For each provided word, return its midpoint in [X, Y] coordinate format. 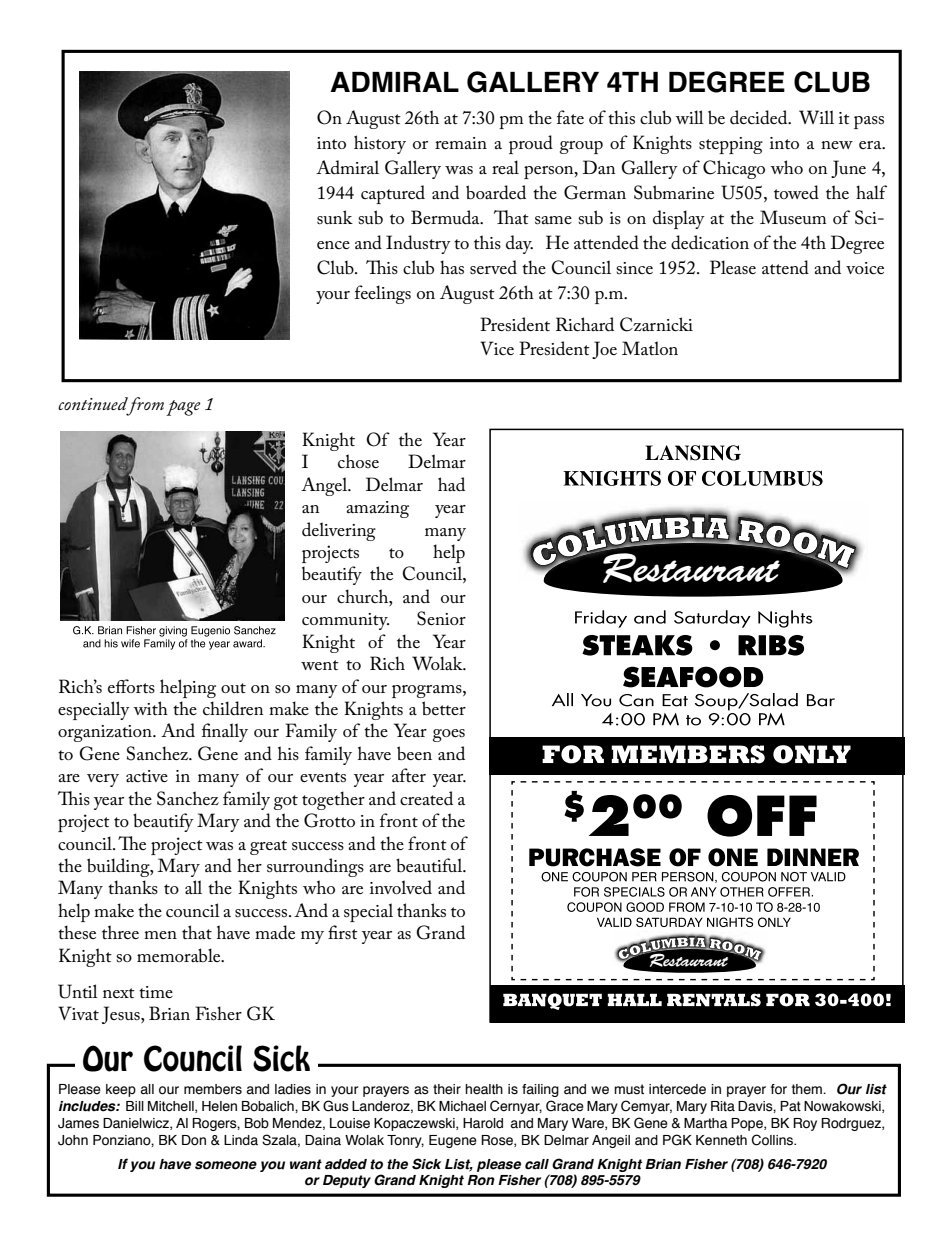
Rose [498, 1141]
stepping [731, 145]
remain [461, 143]
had [451, 484]
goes [449, 735]
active [147, 776]
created [426, 798]
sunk [335, 217]
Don [194, 1140]
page [183, 408]
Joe [604, 350]
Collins [774, 1140]
